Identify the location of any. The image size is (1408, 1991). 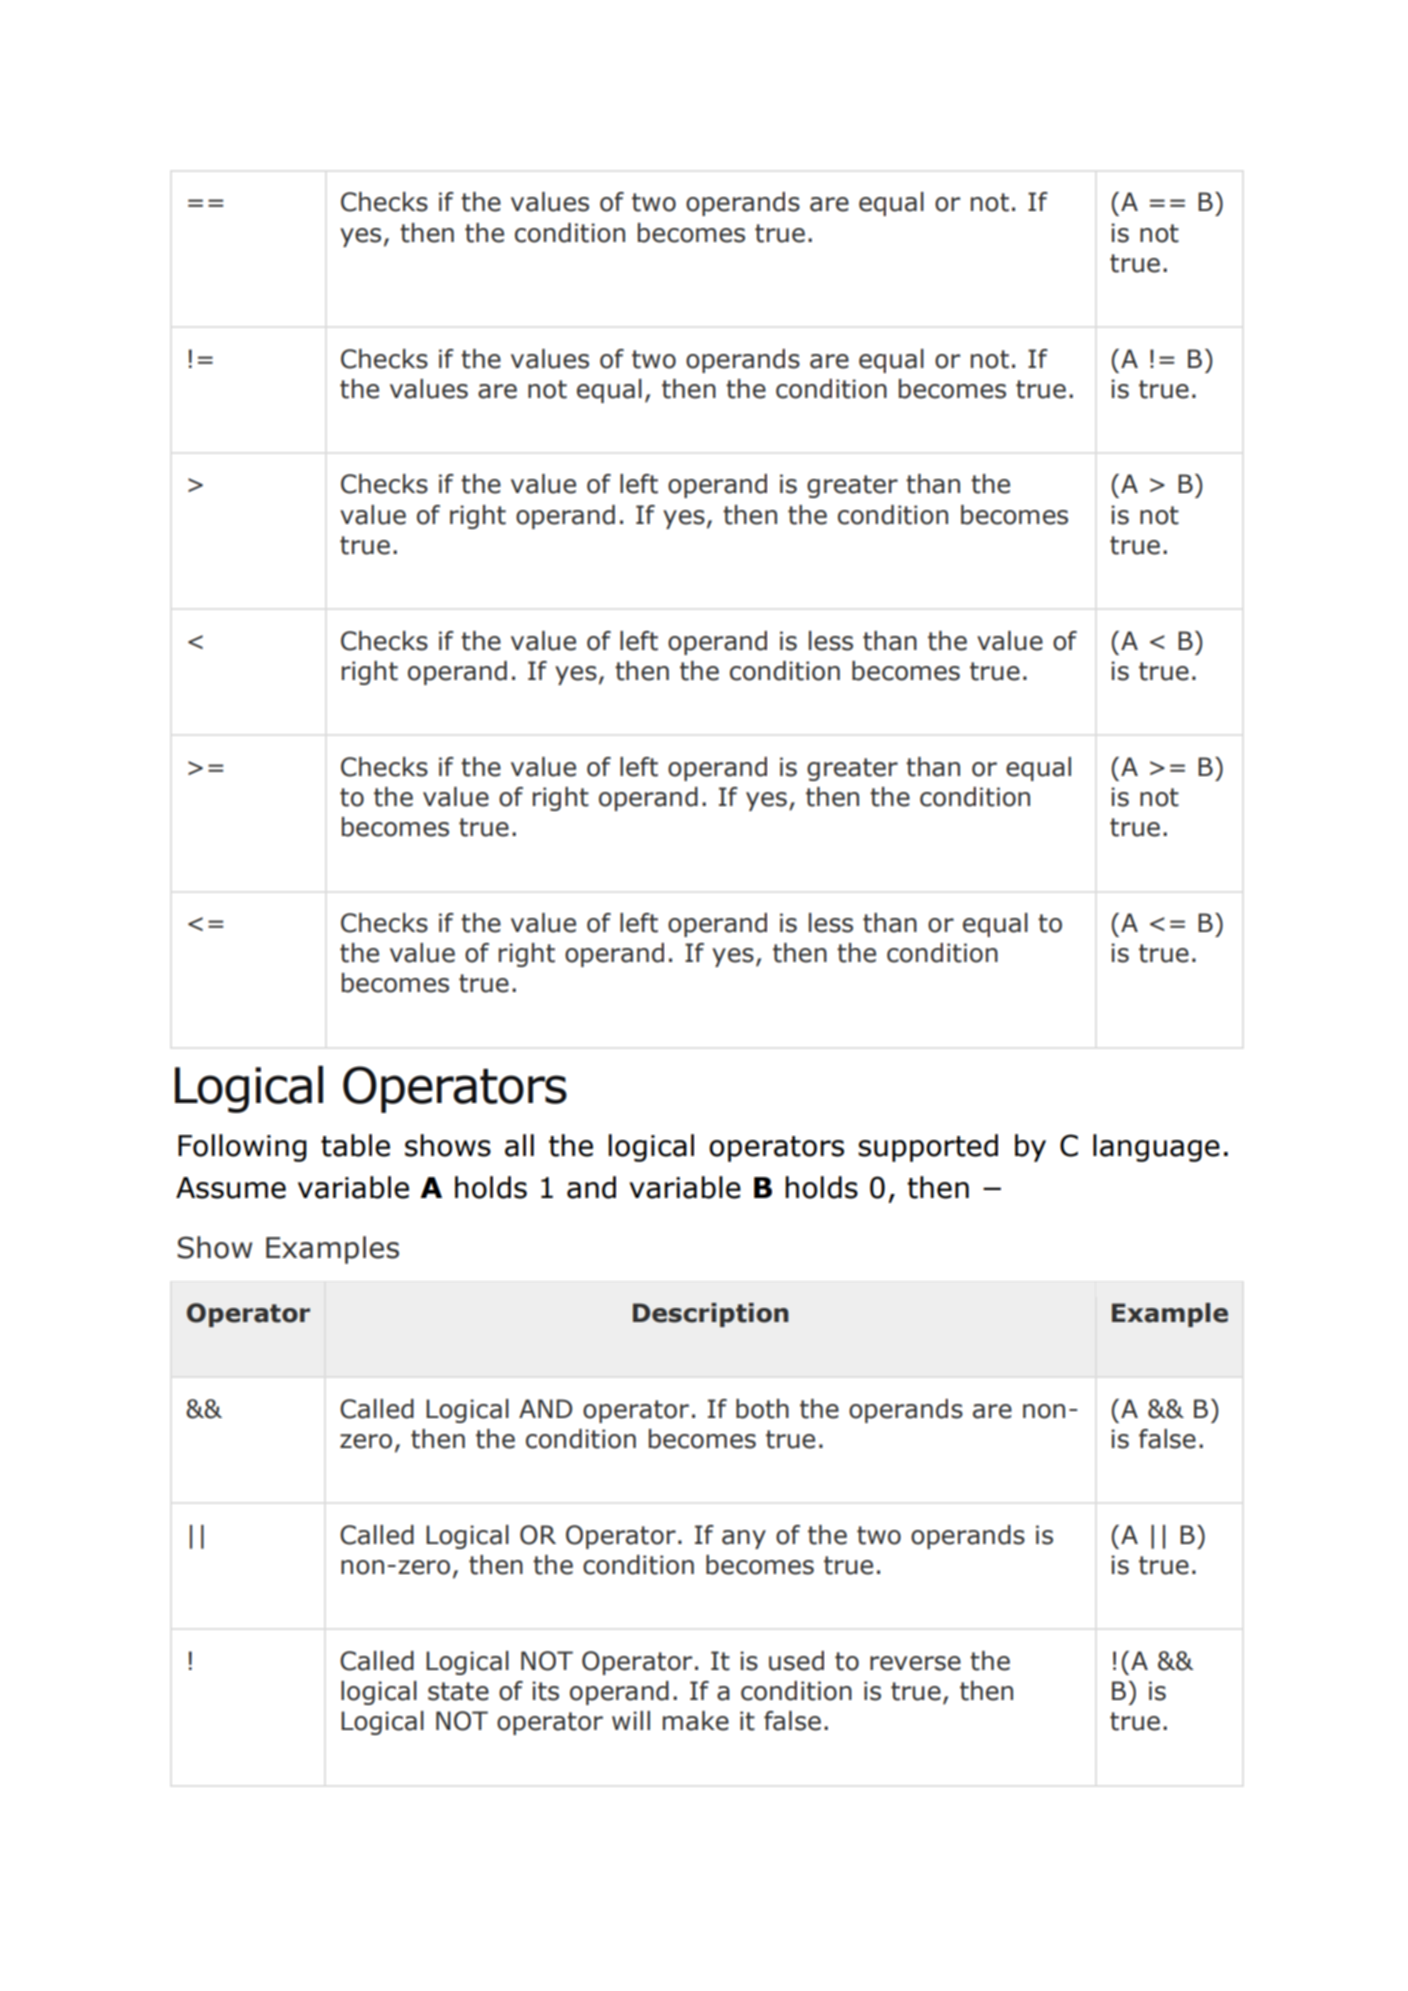
(744, 1539).
